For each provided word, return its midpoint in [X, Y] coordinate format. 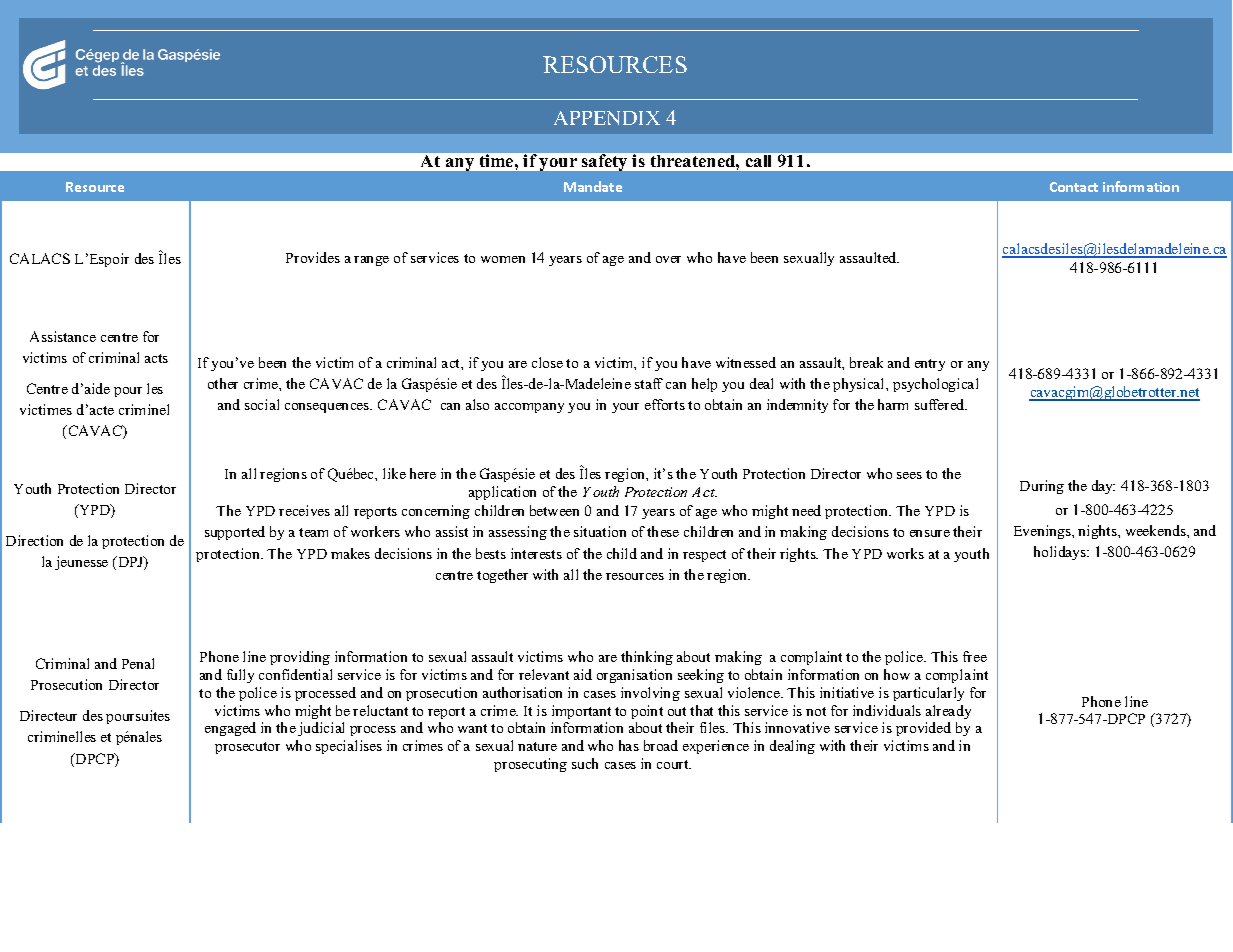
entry [930, 365]
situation [600, 531]
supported [235, 533]
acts [156, 358]
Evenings [1044, 532]
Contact [1074, 187]
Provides [313, 257]
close [547, 362]
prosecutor [247, 748]
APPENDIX [607, 118]
